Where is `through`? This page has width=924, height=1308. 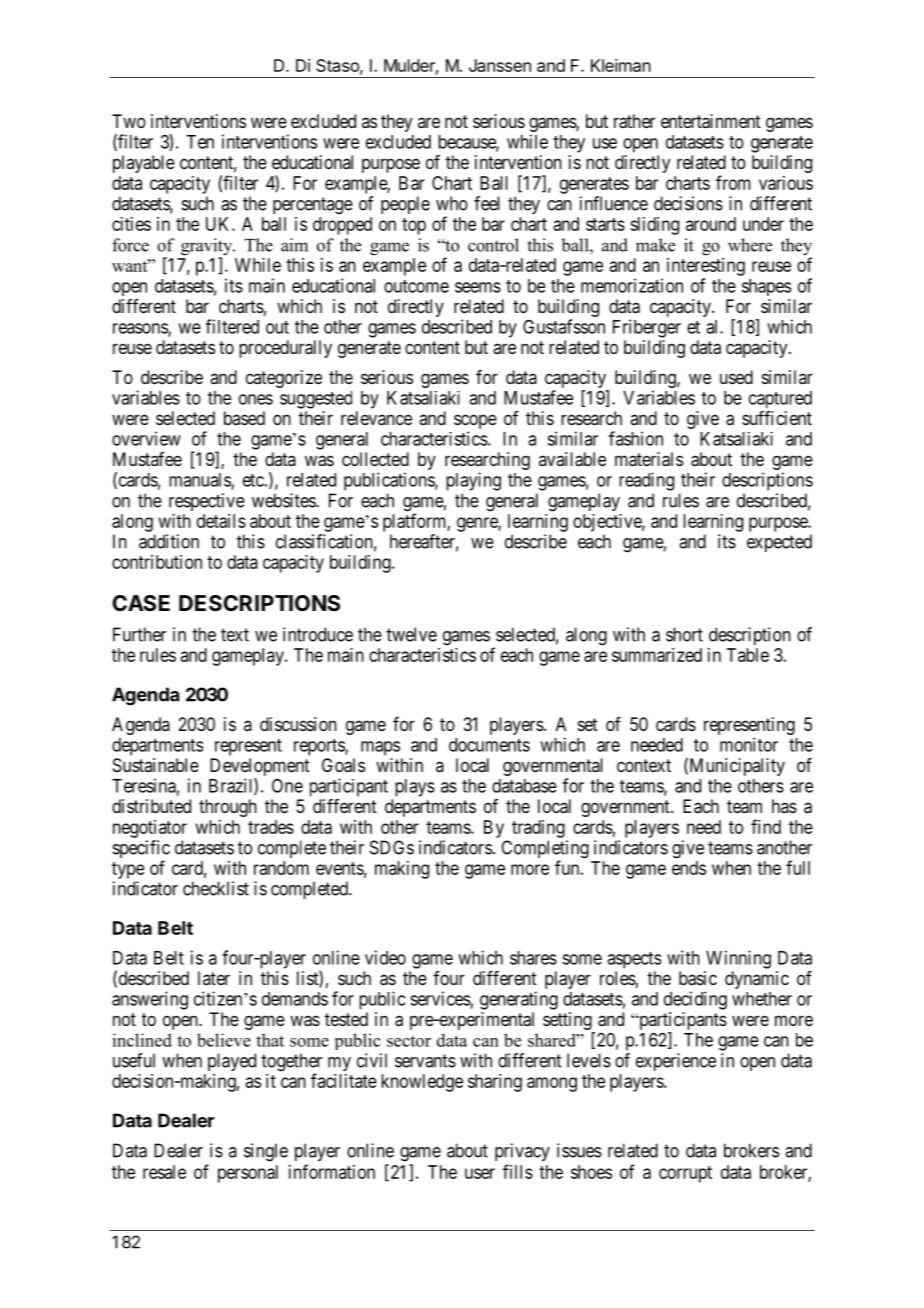
through is located at coordinates (228, 808).
